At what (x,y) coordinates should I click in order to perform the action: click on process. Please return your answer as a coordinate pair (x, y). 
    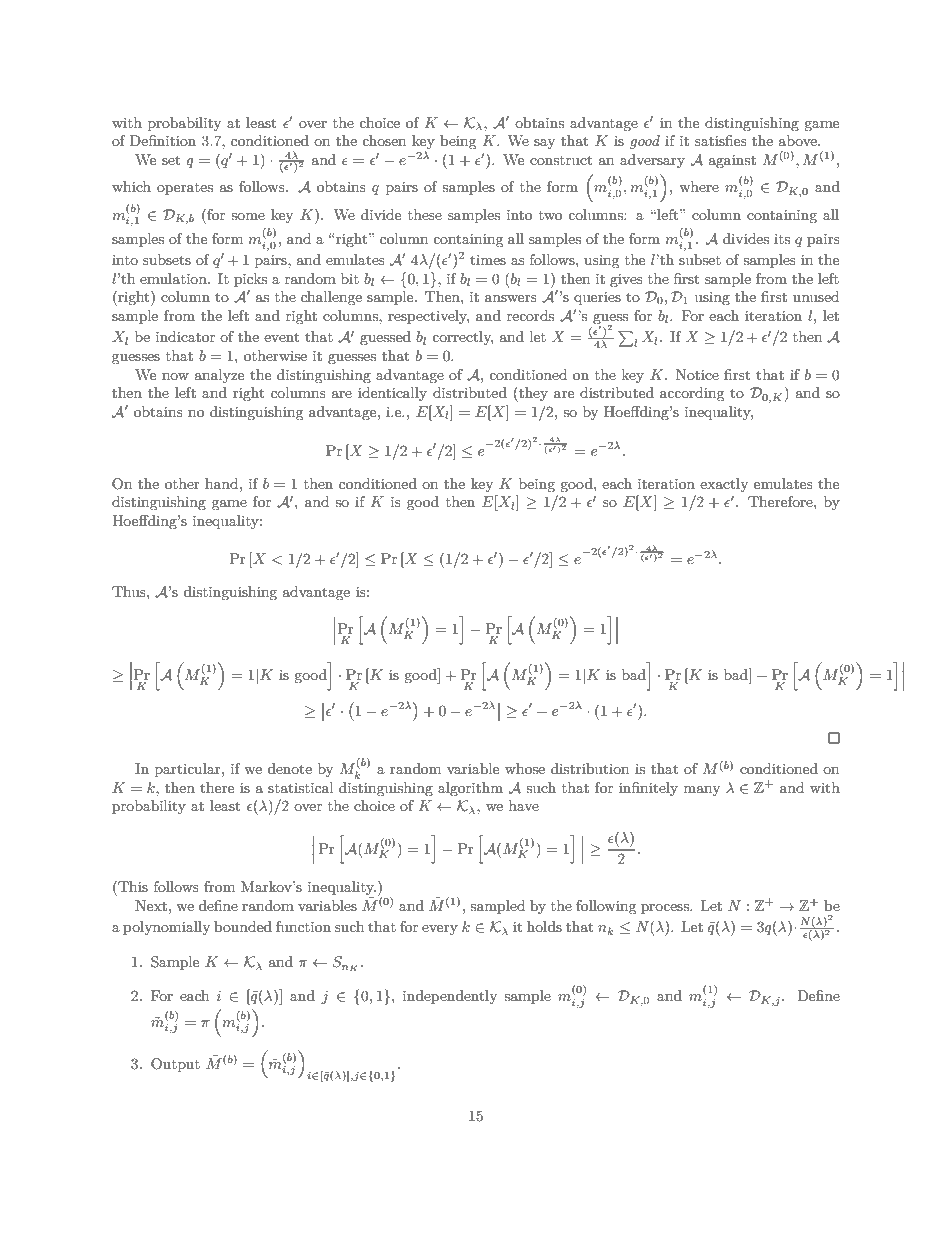
    Looking at the image, I should click on (666, 909).
